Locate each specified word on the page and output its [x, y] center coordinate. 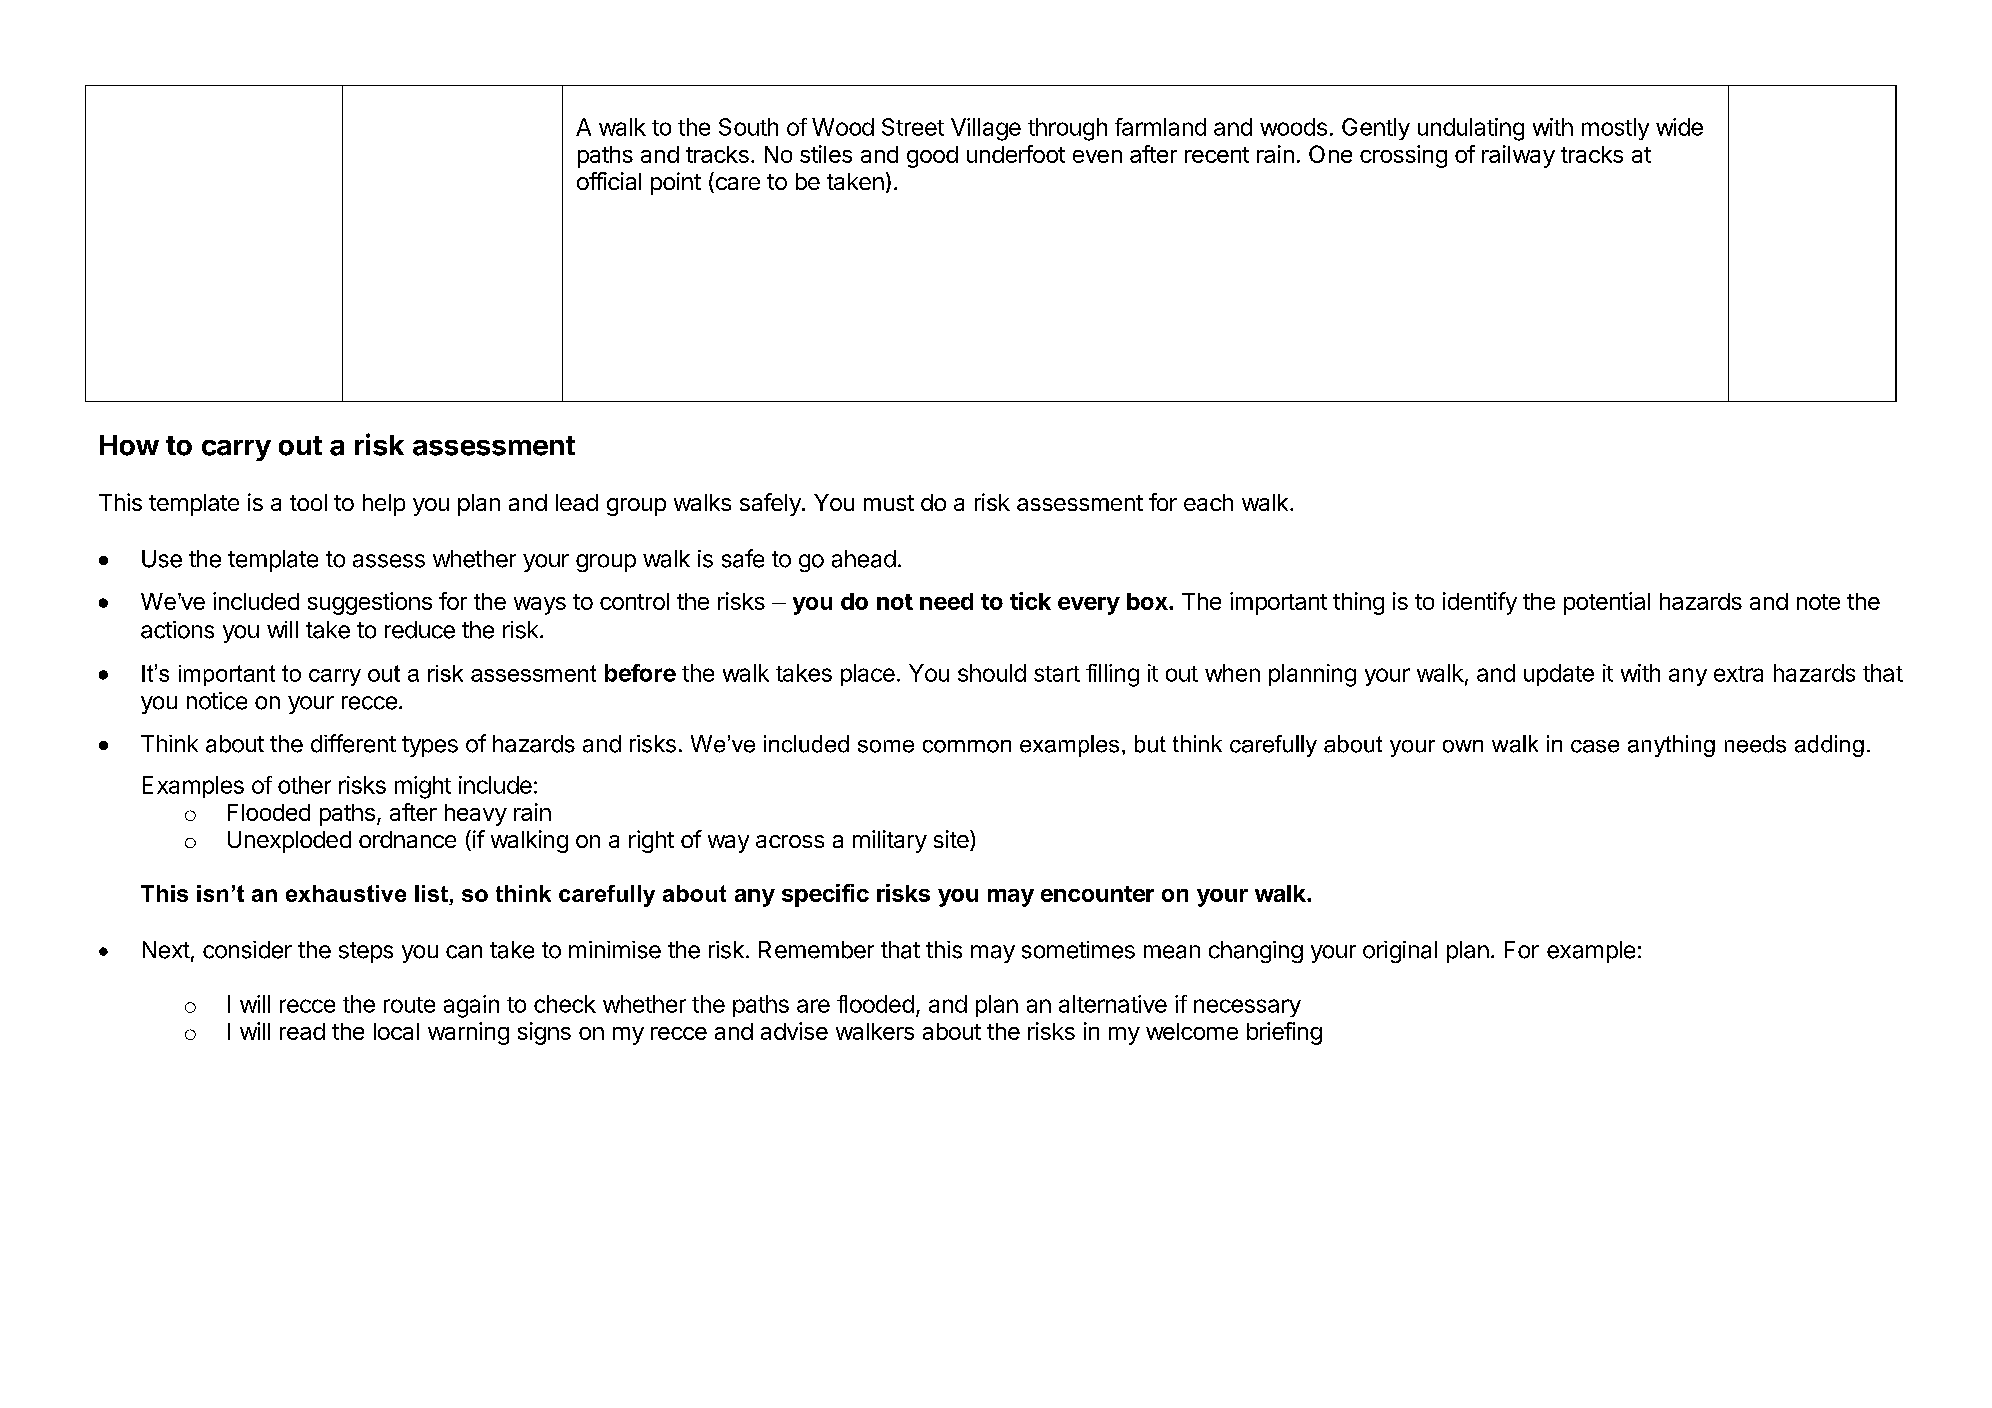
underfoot [1016, 154]
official [609, 181]
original [1400, 952]
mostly [1615, 129]
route [409, 1005]
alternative [1113, 1004]
